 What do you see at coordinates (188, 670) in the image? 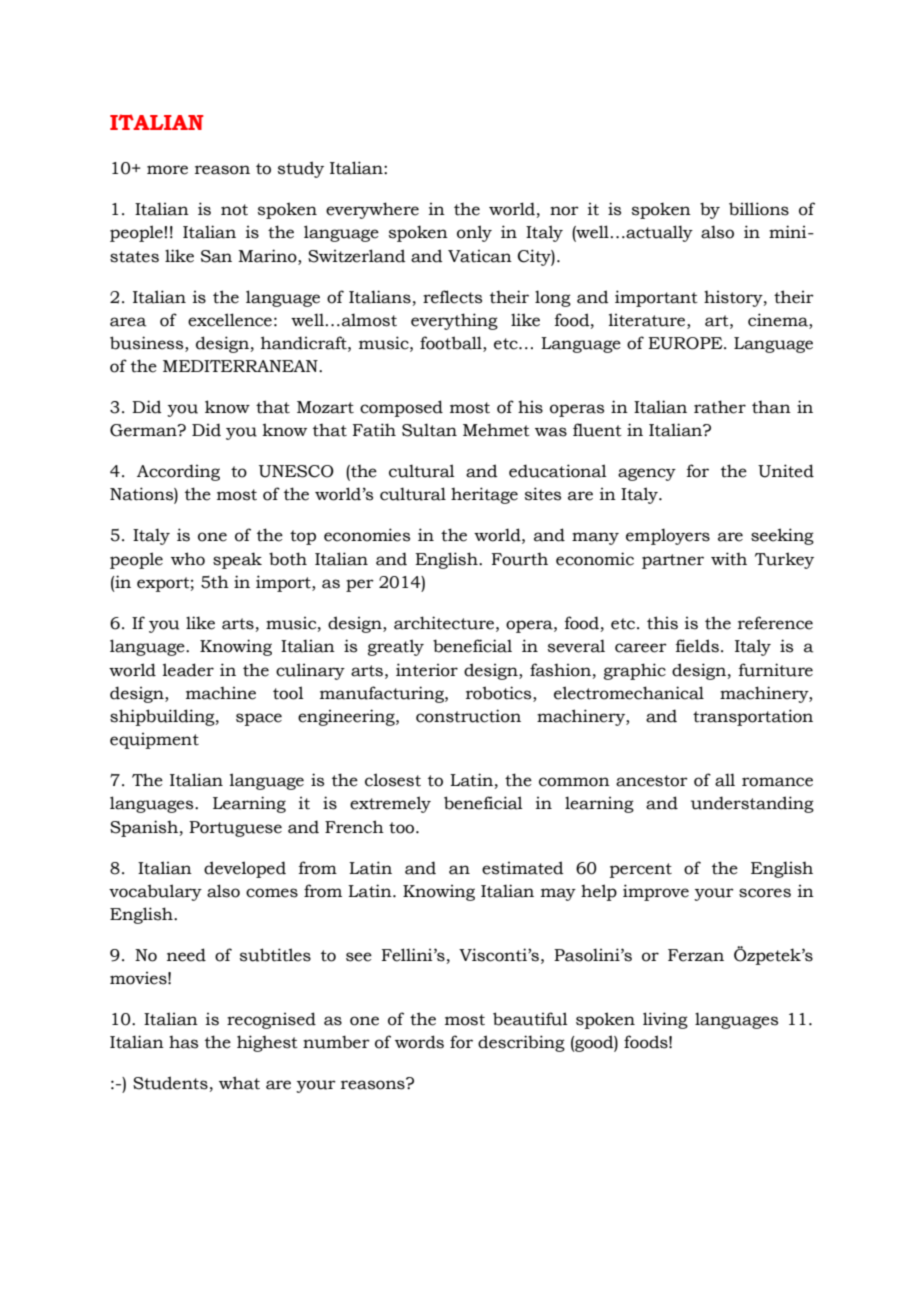
I see `leader` at bounding box center [188, 670].
